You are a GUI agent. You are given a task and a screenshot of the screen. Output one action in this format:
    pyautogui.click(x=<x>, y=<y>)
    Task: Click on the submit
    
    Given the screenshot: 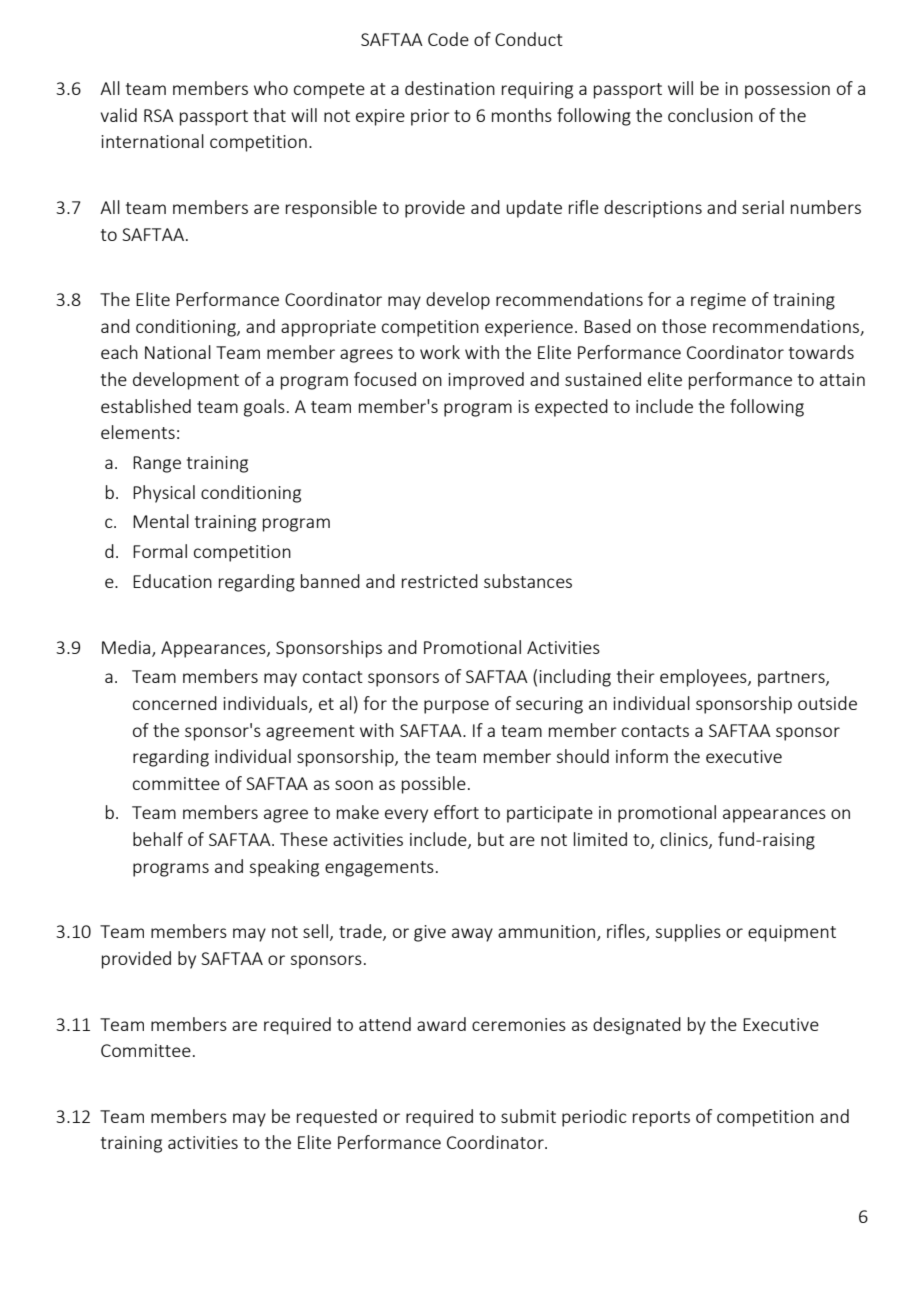 What is the action you would take?
    pyautogui.click(x=528, y=1116)
